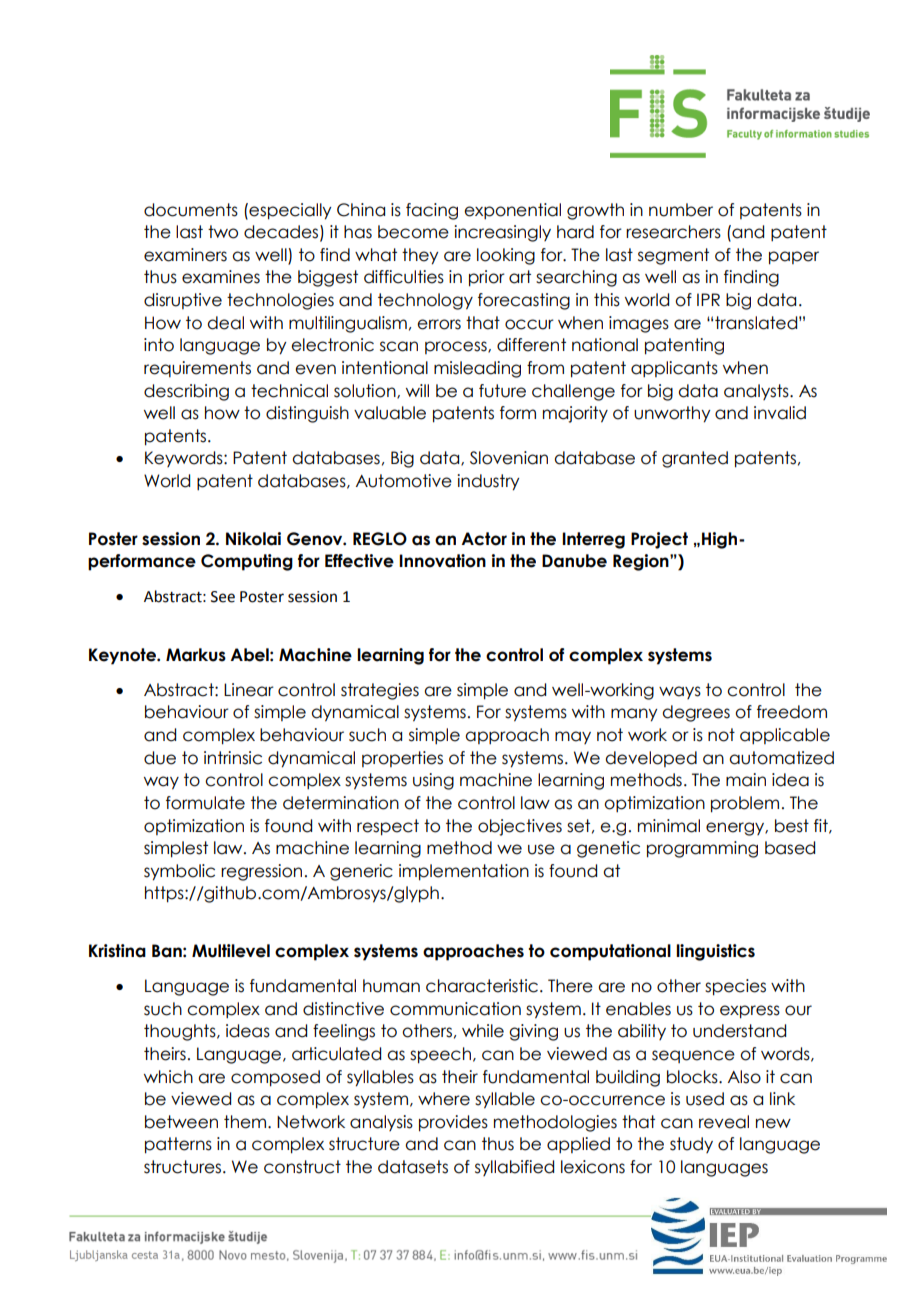  Describe the element at coordinates (185, 255) in the document. I see `examiners` at that location.
